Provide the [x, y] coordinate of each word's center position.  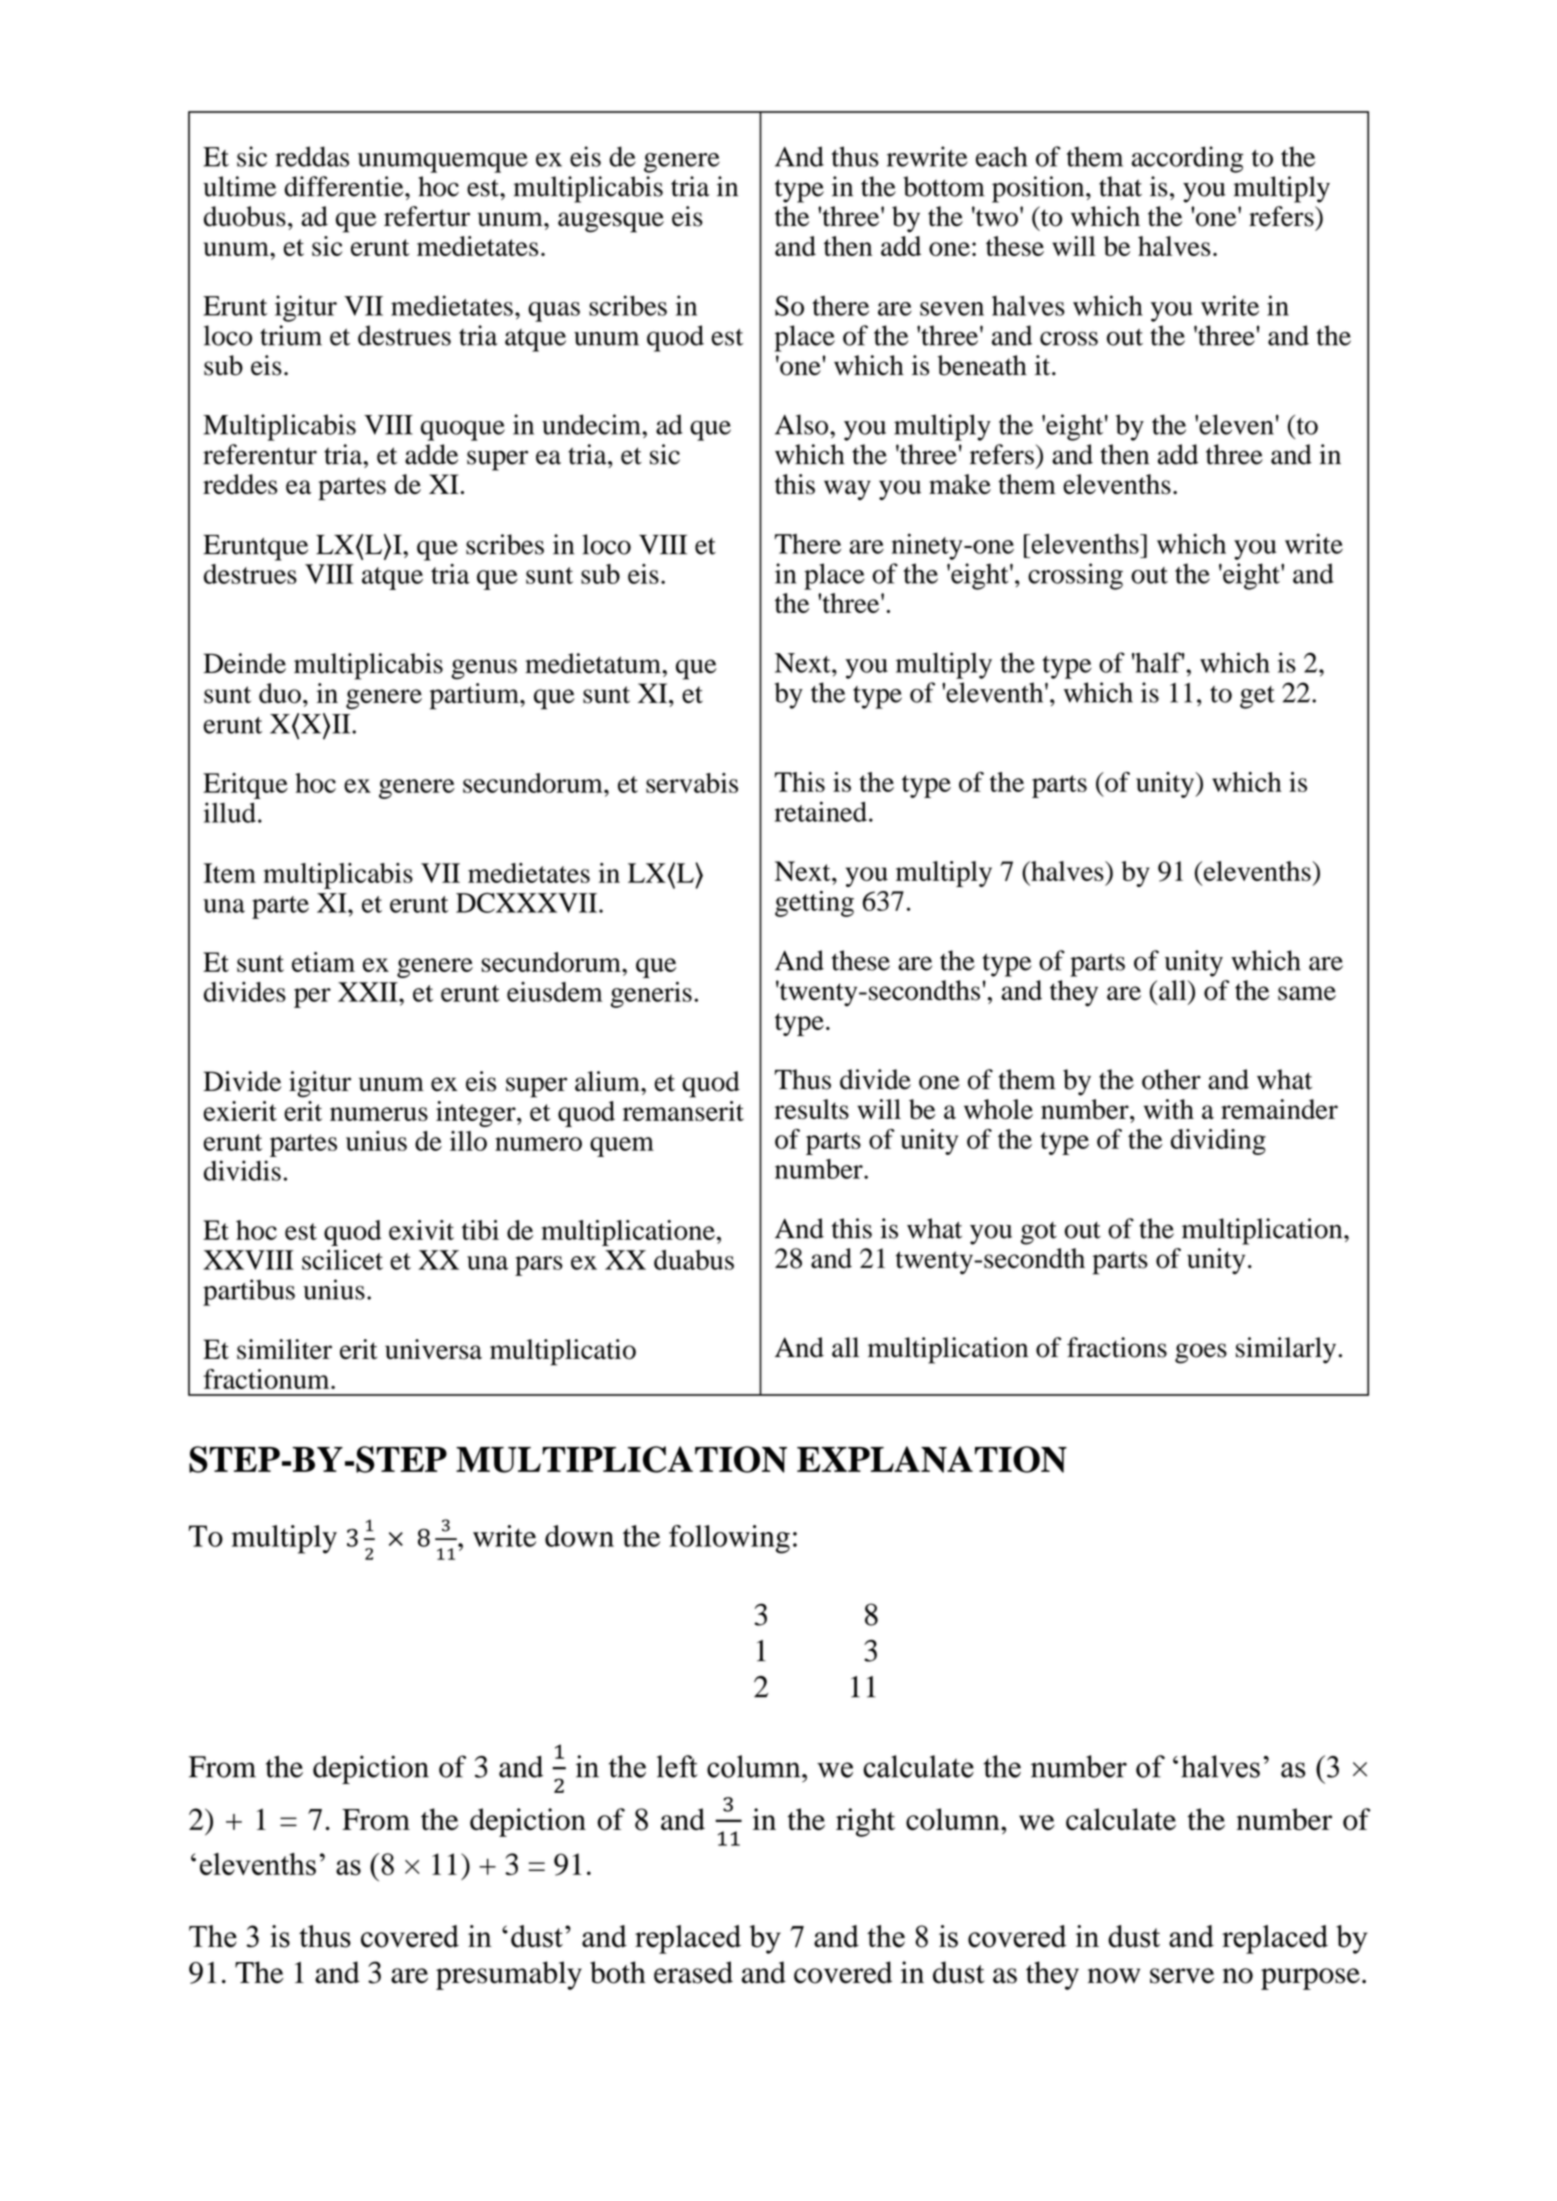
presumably [509, 1975]
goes [1201, 1353]
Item [230, 873]
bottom [944, 186]
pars [539, 1266]
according [1187, 159]
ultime [239, 186]
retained [821, 811]
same [1307, 993]
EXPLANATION [932, 1459]
